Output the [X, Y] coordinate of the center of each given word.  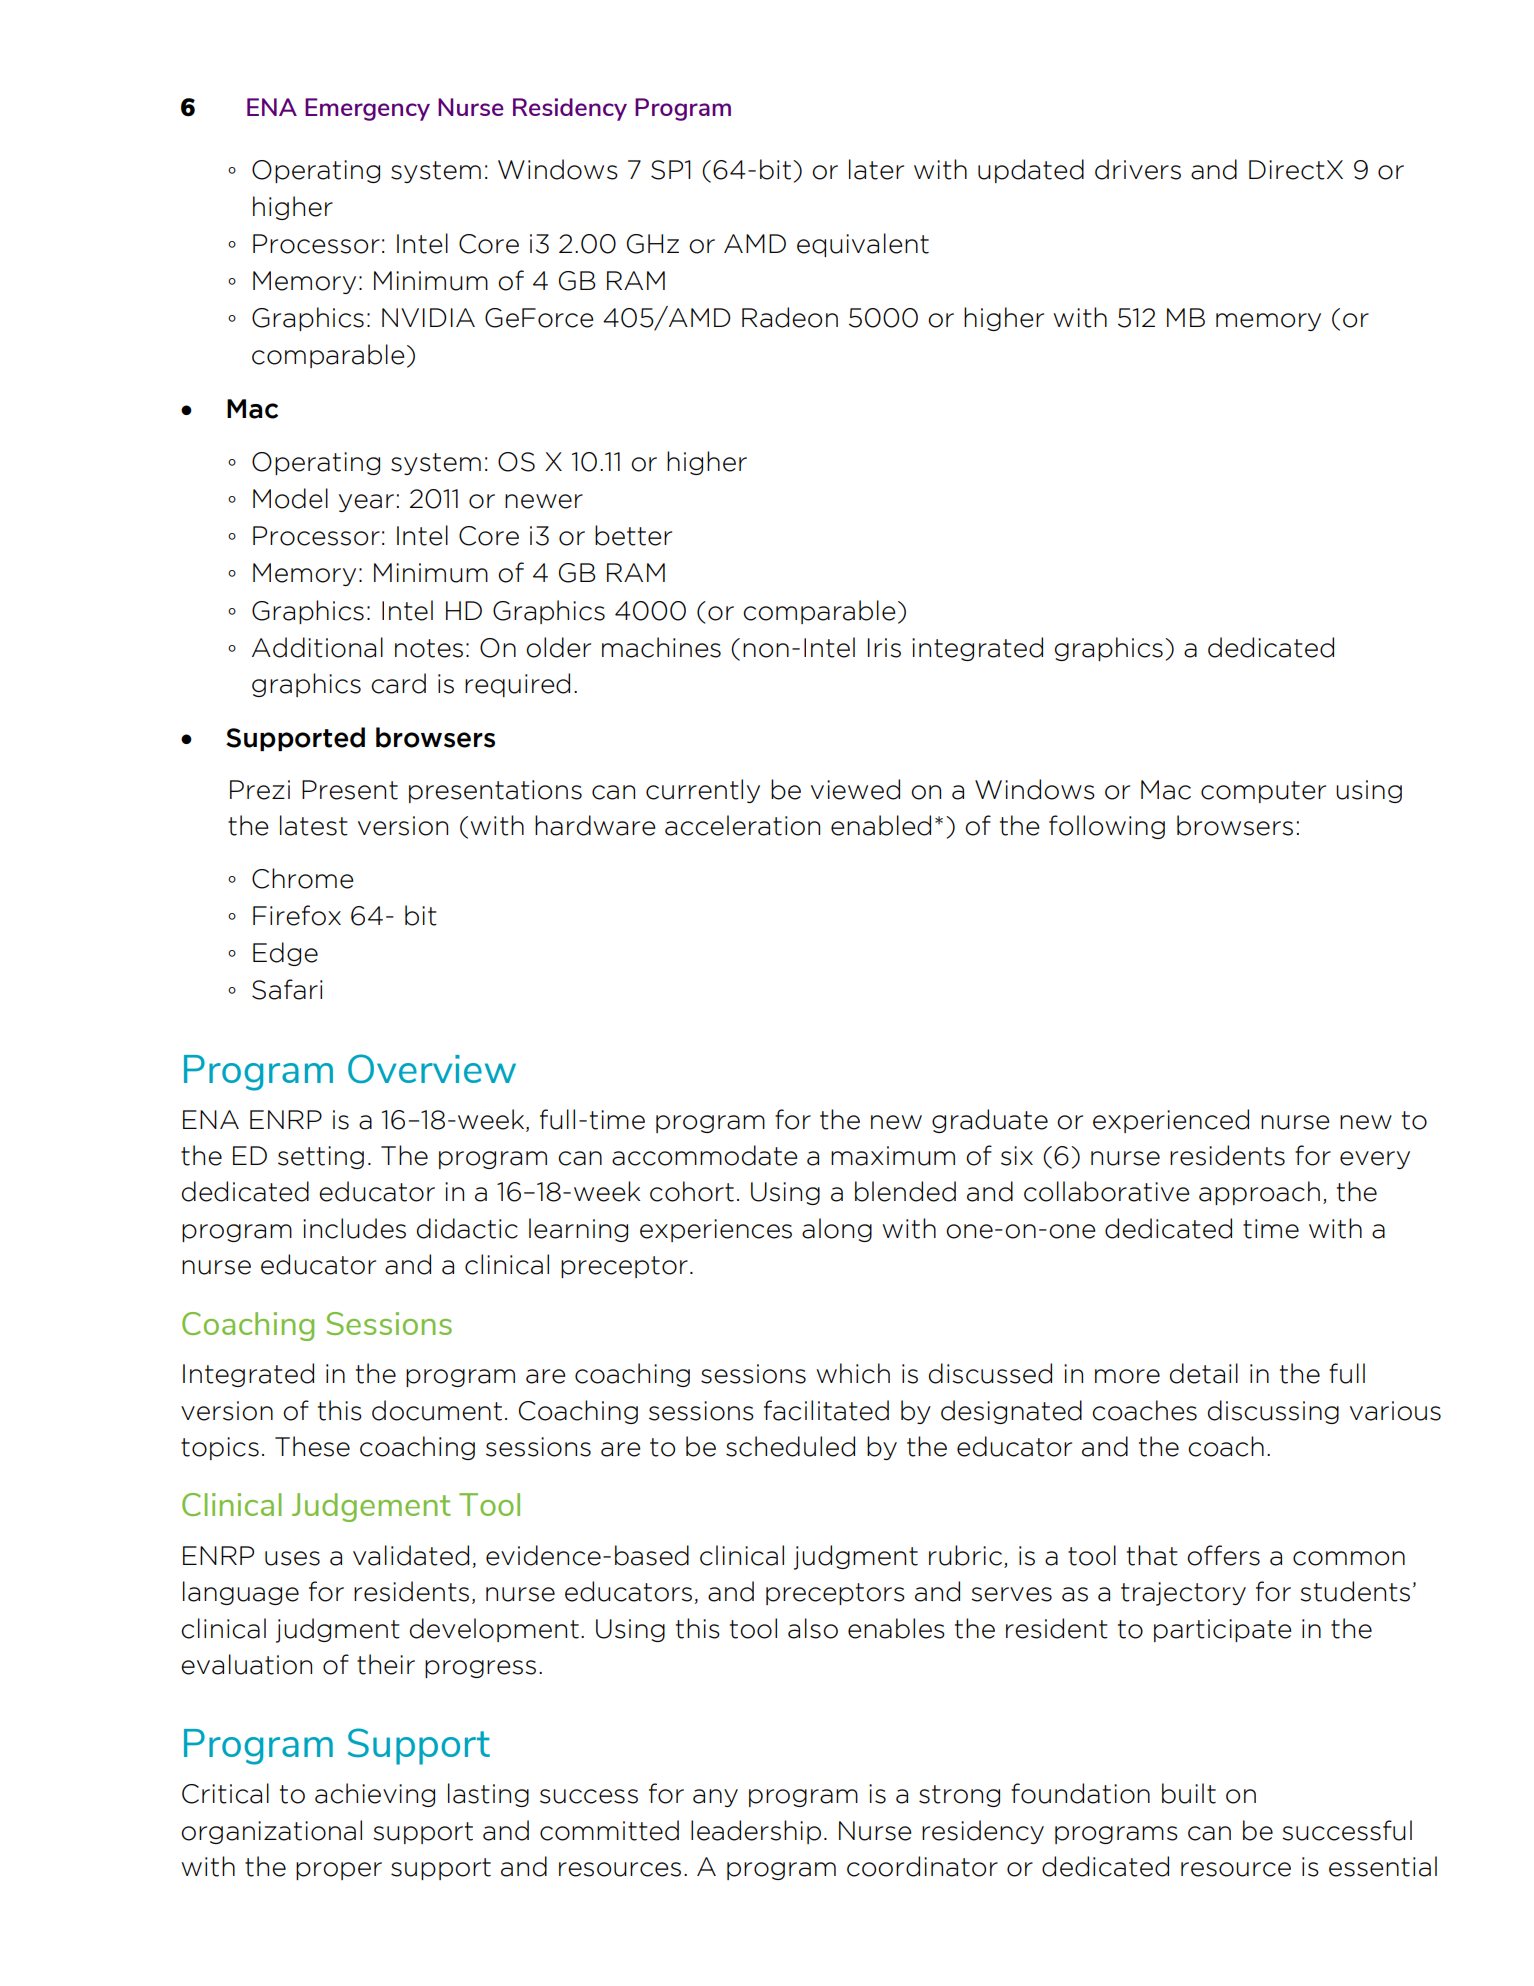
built [1189, 1793]
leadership [756, 1832]
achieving [375, 1795]
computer [1263, 792]
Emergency [367, 109]
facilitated [826, 1410]
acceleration [742, 825]
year [366, 503]
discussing [1273, 1412]
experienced [1171, 1121]
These [312, 1446]
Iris [884, 648]
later [876, 169]
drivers [1138, 169]
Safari [287, 989]
